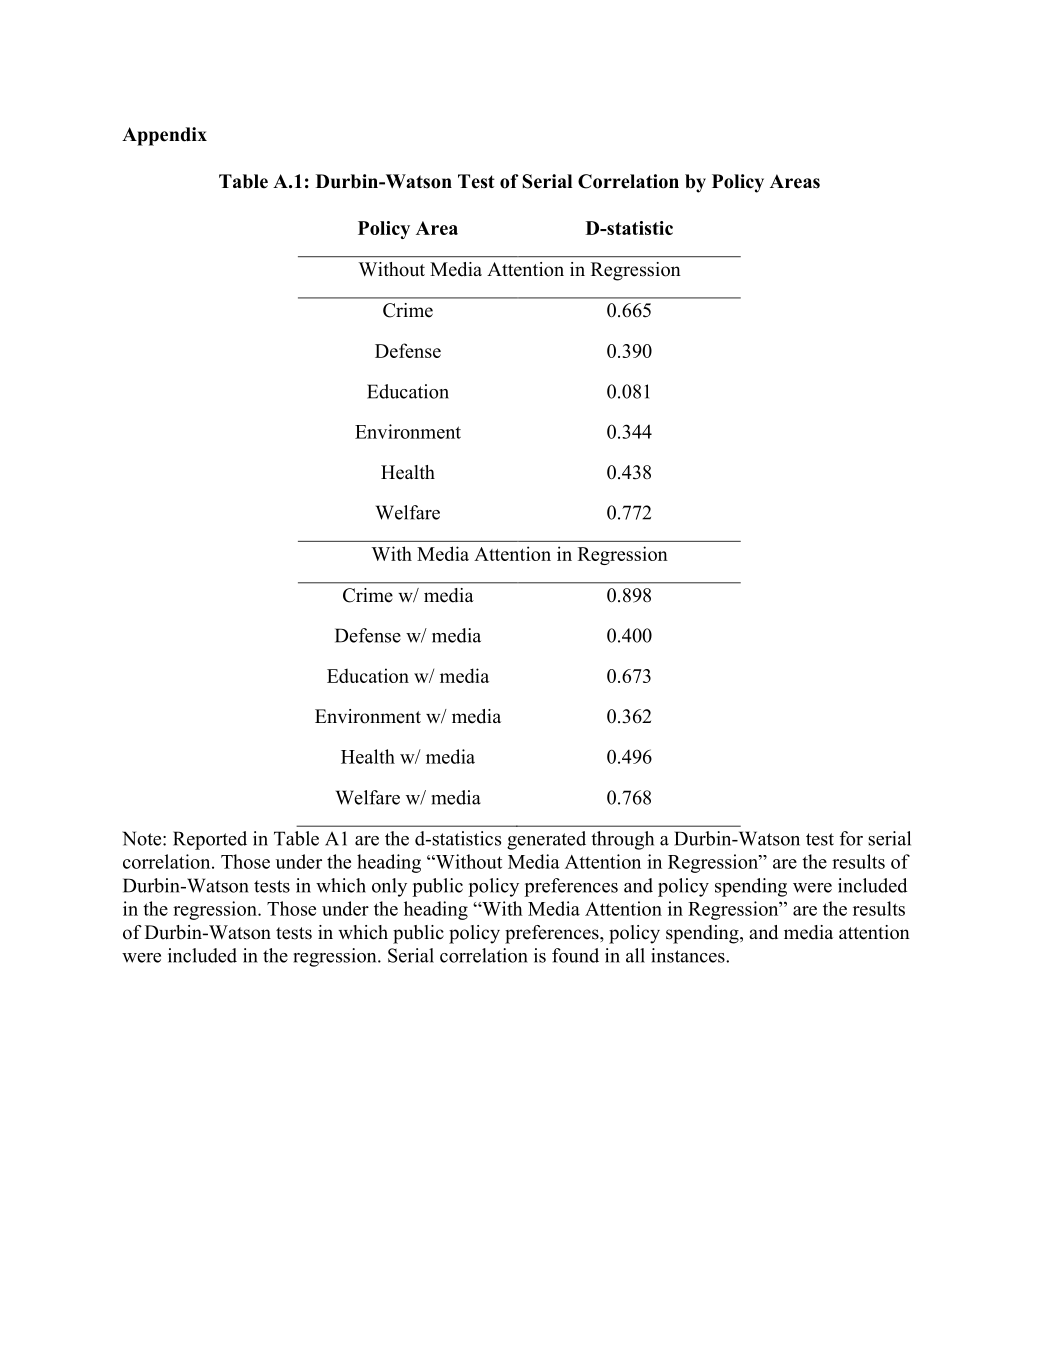 The width and height of the document is (1039, 1345). I want to click on Reported, so click(210, 840).
